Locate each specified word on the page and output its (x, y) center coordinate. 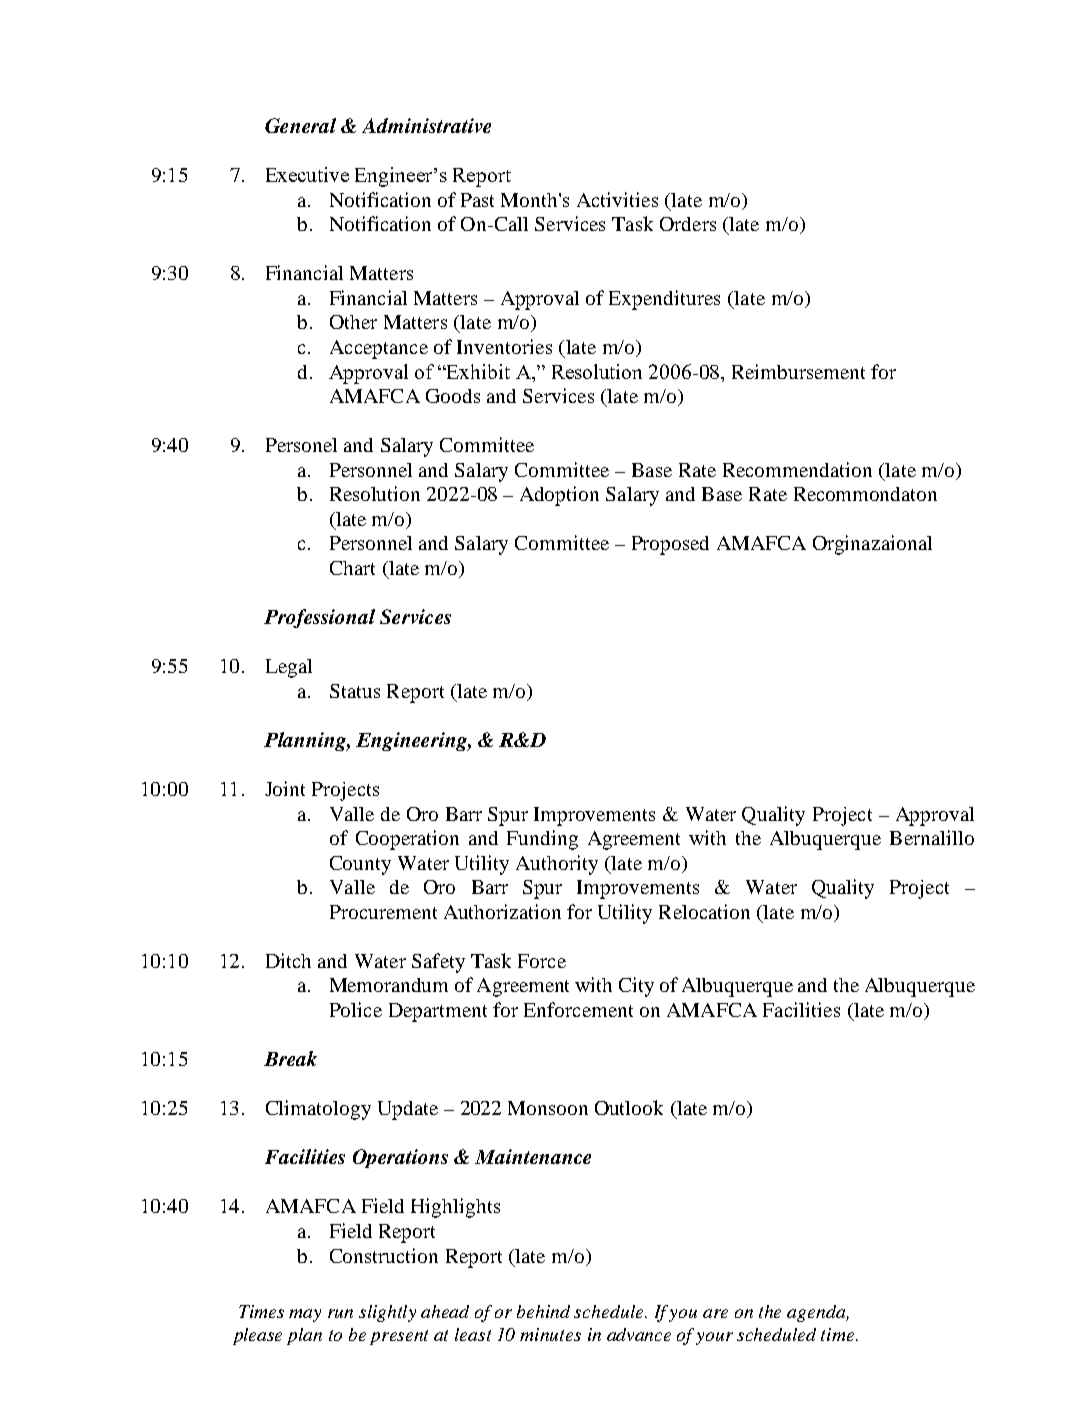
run (340, 1313)
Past (477, 200)
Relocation (704, 911)
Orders (688, 224)
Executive (307, 174)
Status (355, 691)
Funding (542, 840)
